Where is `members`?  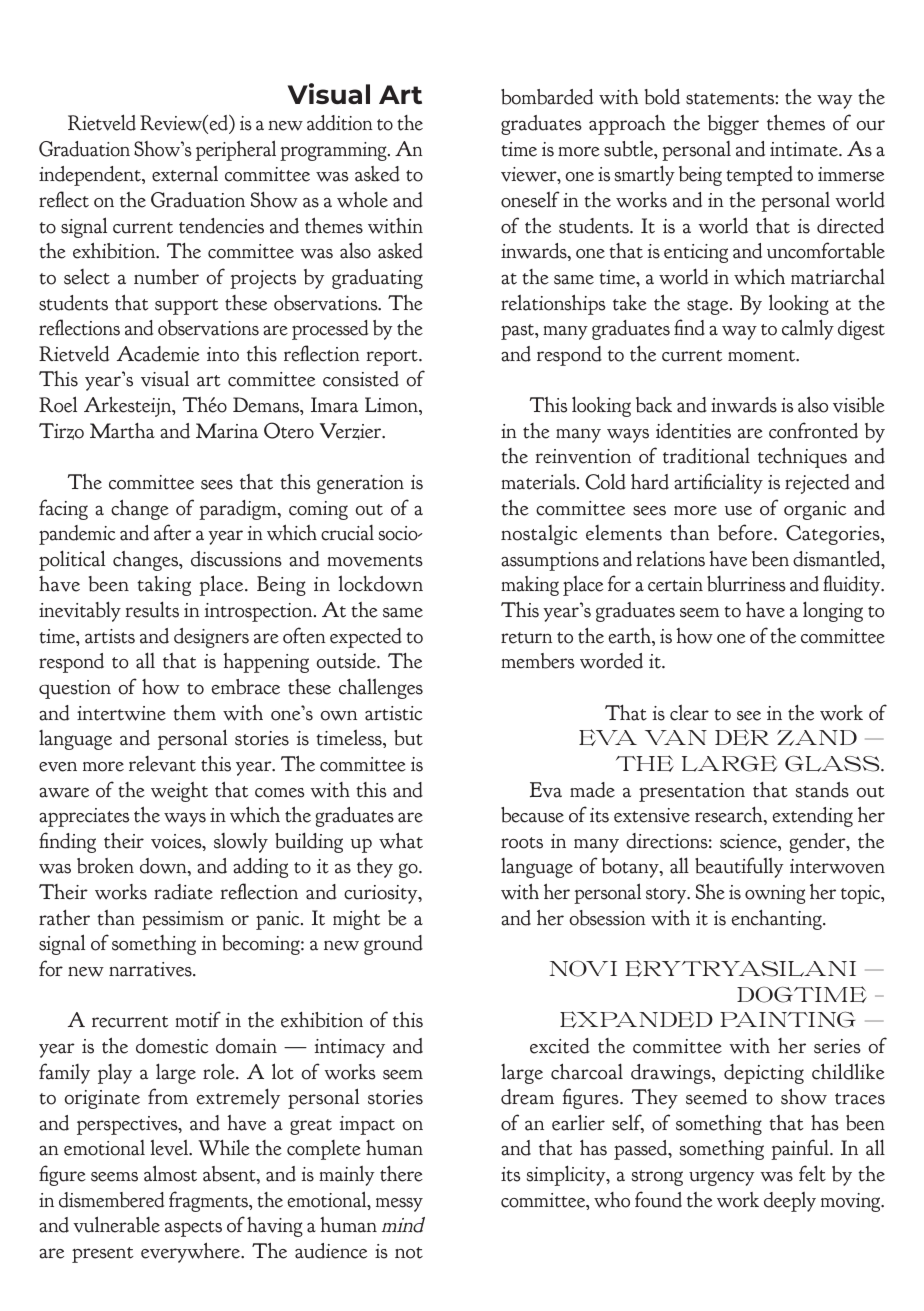
members is located at coordinates (538, 661).
